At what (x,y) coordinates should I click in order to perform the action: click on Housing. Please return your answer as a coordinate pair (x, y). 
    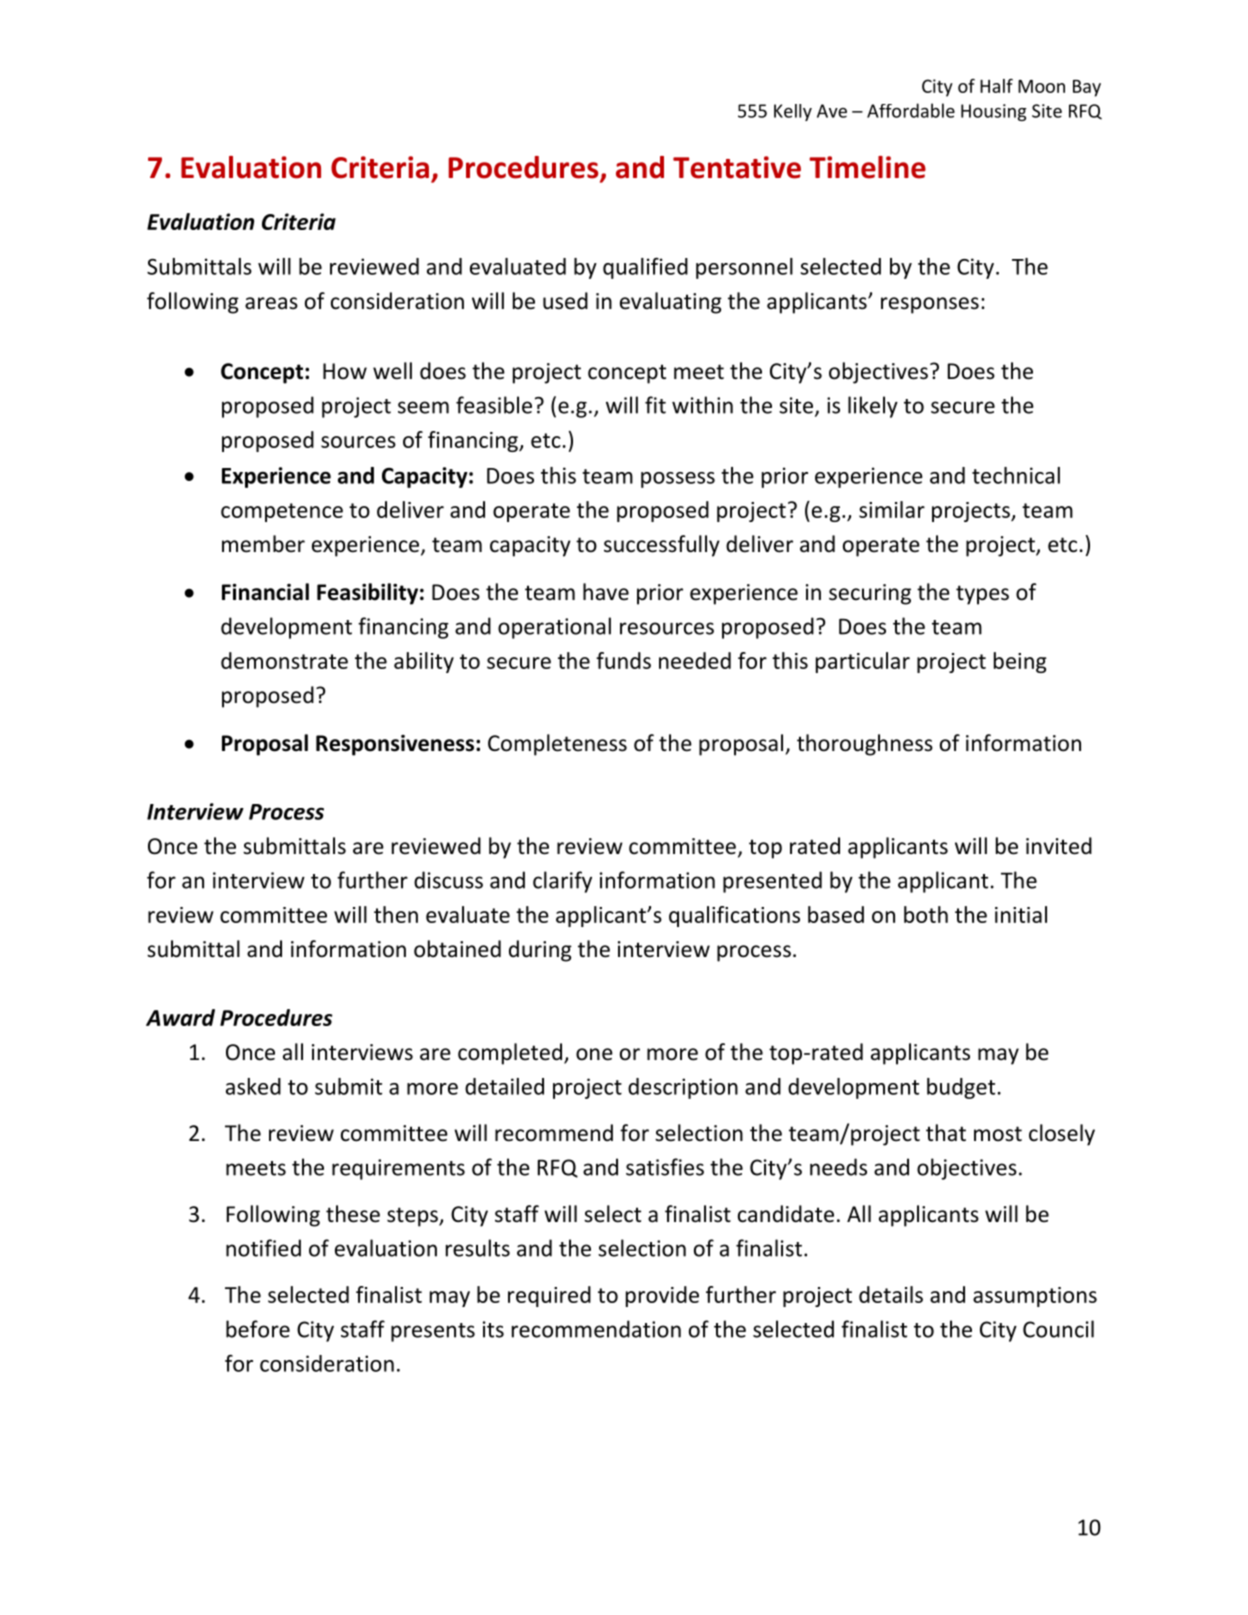
    Looking at the image, I should click on (994, 112).
